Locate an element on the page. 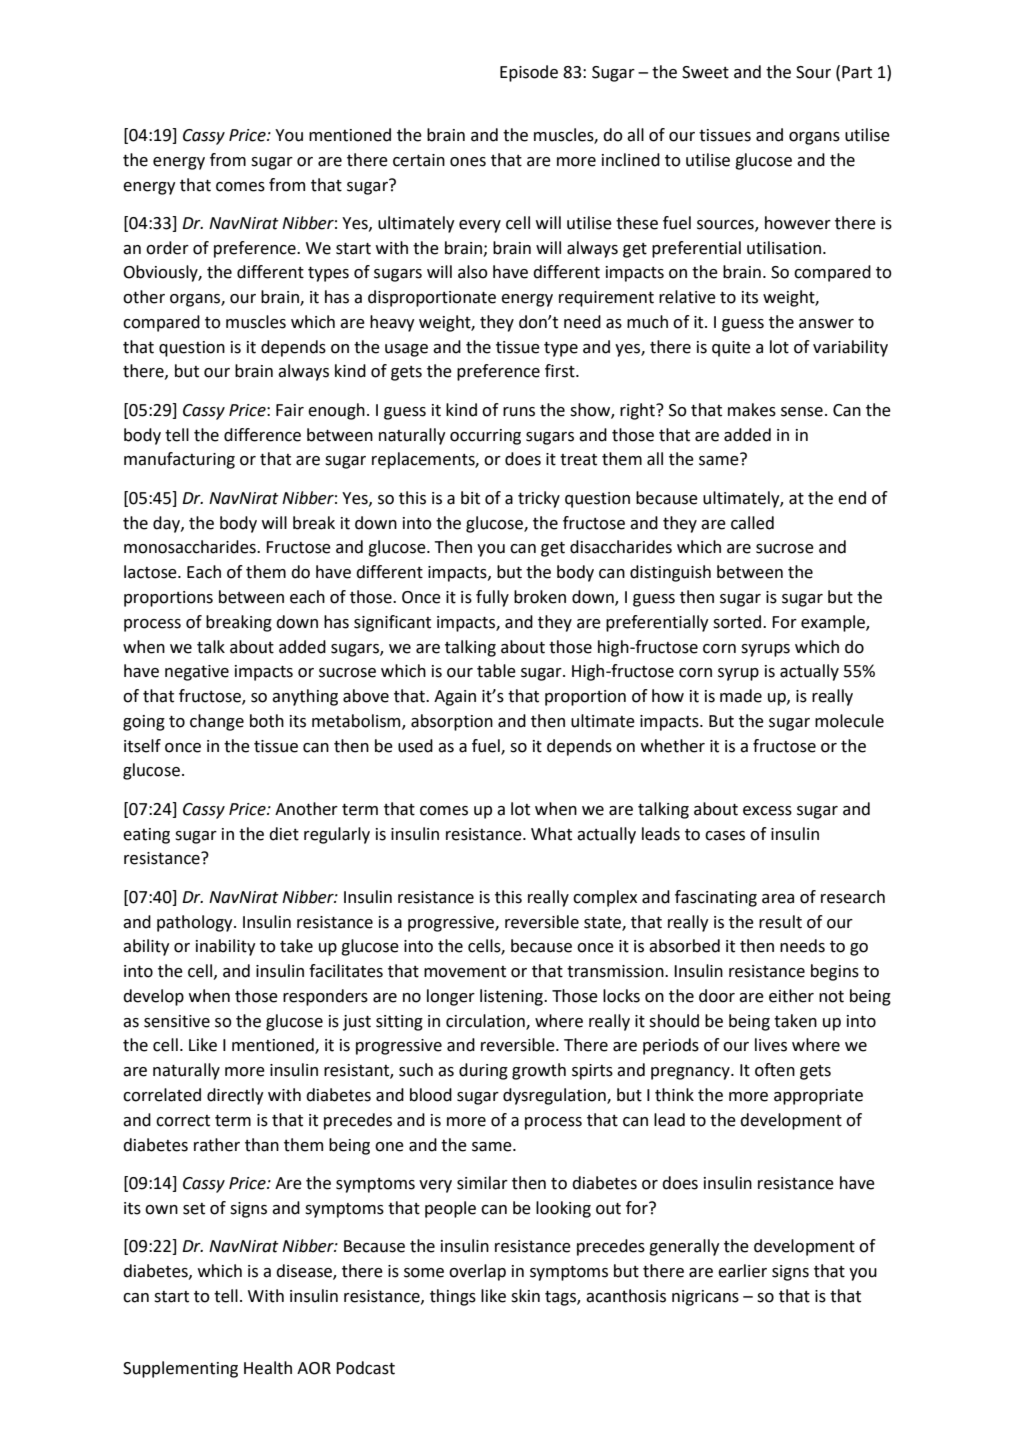 The image size is (1017, 1439). Episode is located at coordinates (529, 73).
